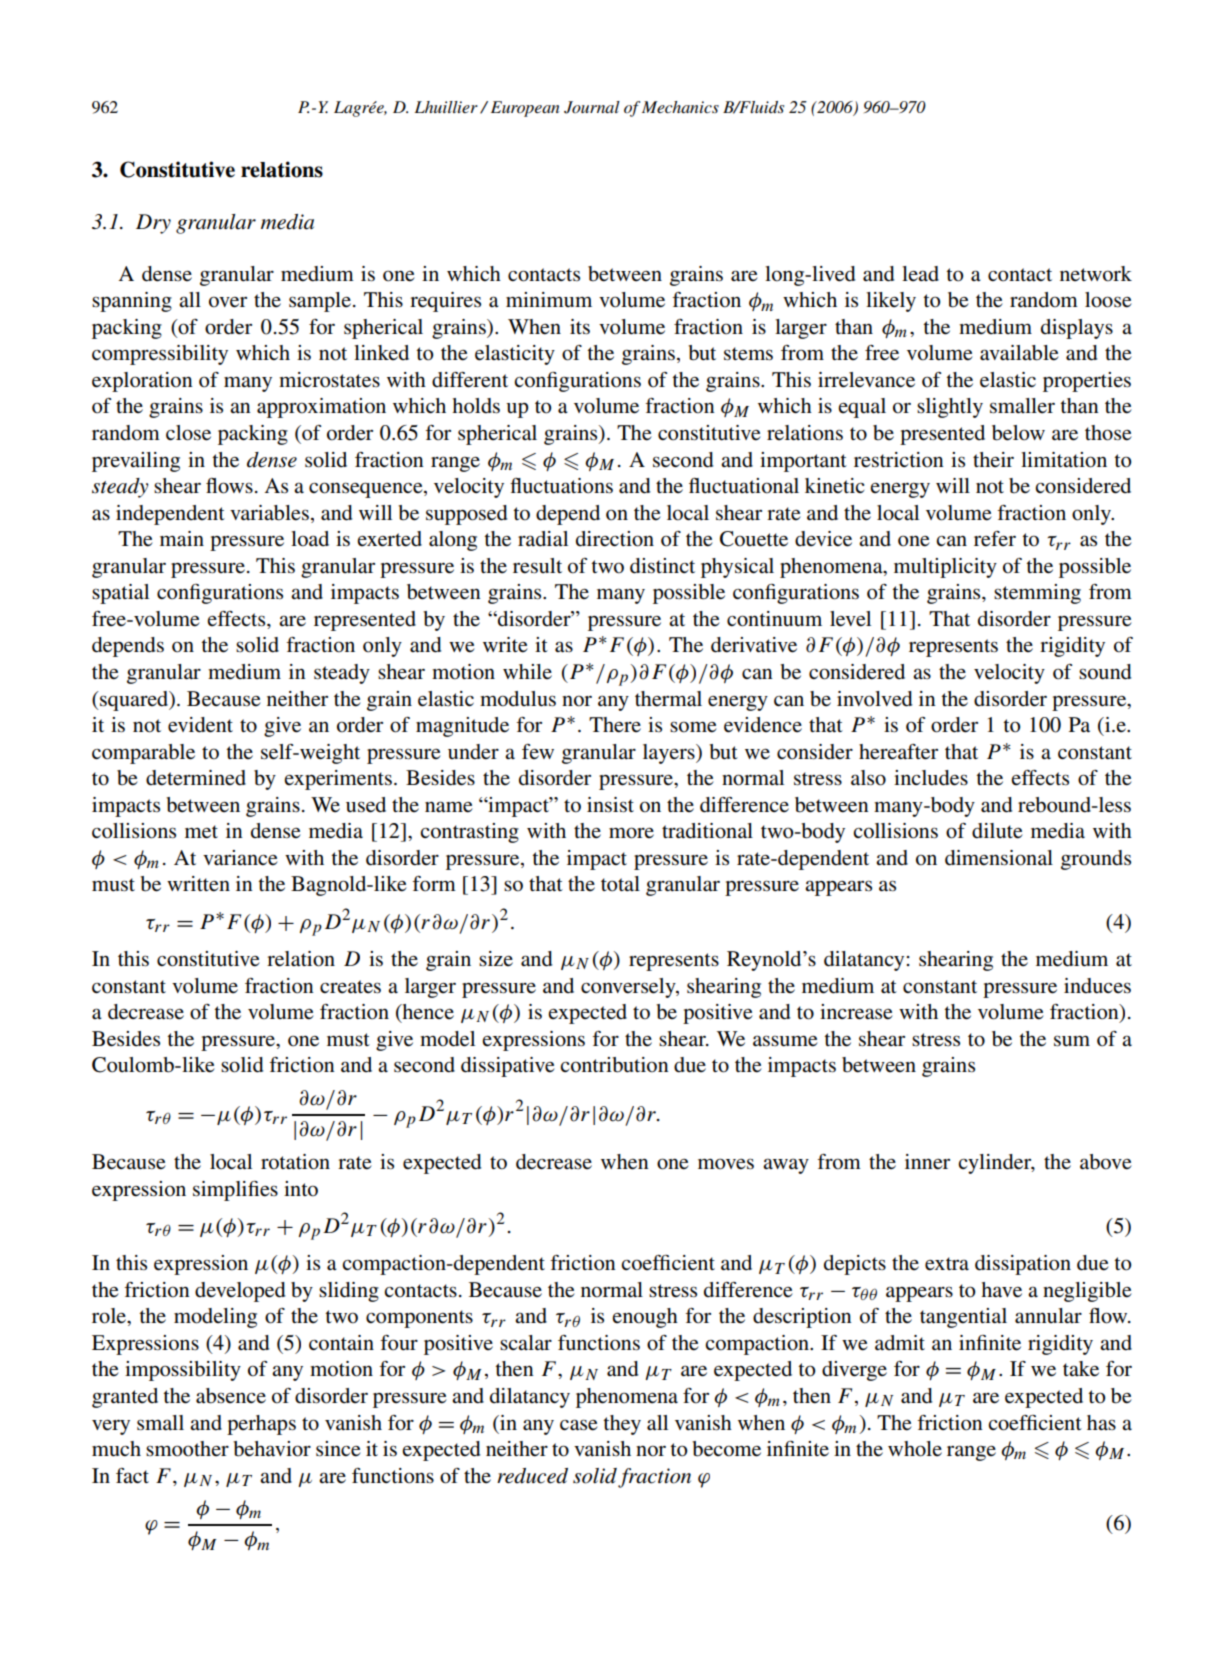  What do you see at coordinates (945, 568) in the screenshot?
I see `multiplicity` at bounding box center [945, 568].
